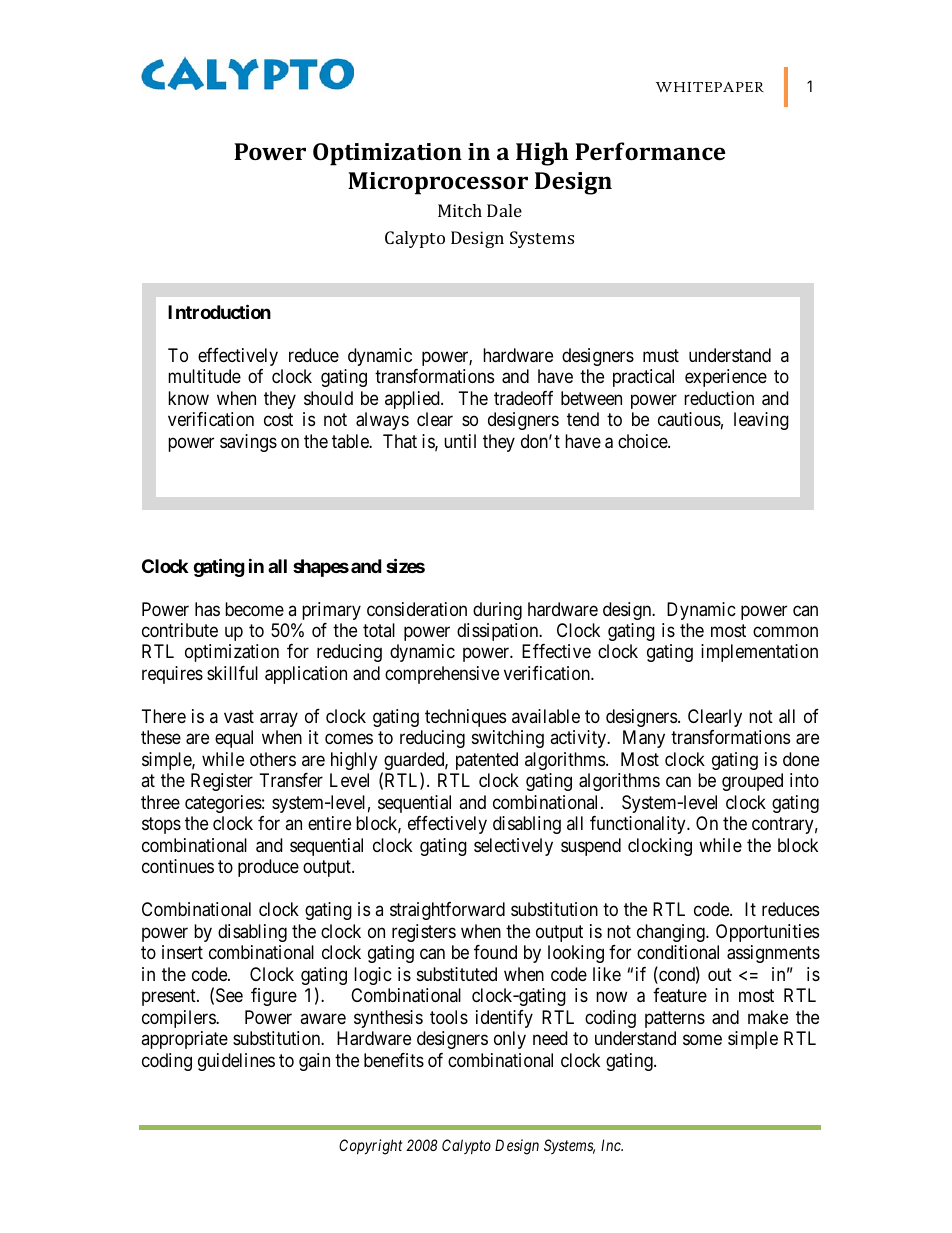 Image resolution: width=952 pixels, height=1233 pixels. Describe the element at coordinates (438, 183) in the screenshot. I see `Microprocessor` at that location.
